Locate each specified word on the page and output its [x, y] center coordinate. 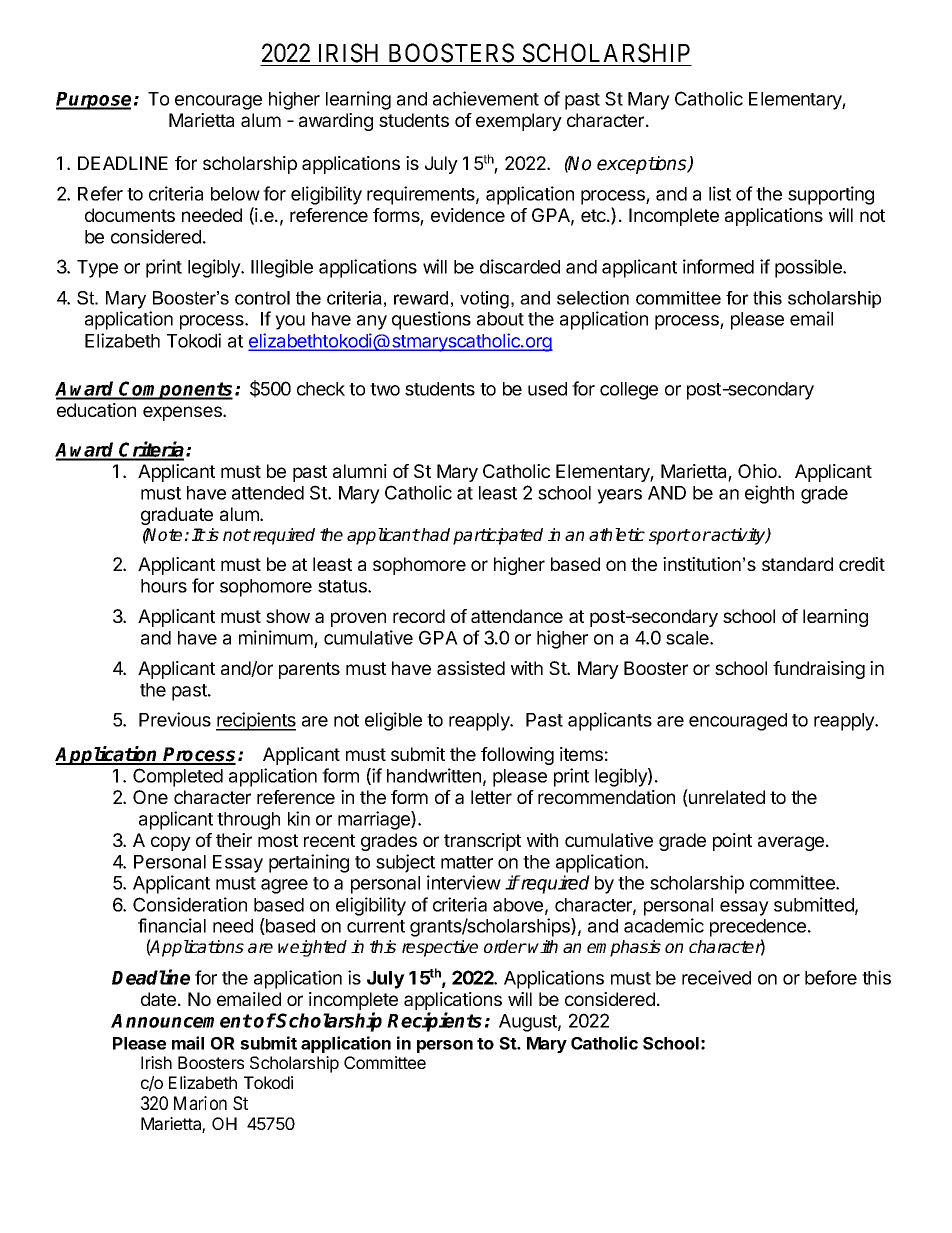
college [629, 391]
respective [440, 948]
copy [171, 843]
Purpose [93, 101]
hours [164, 586]
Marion [200, 1103]
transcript [482, 842]
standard [797, 564]
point [732, 842]
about [500, 319]
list [720, 193]
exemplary [519, 122]
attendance [517, 616]
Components [175, 390]
